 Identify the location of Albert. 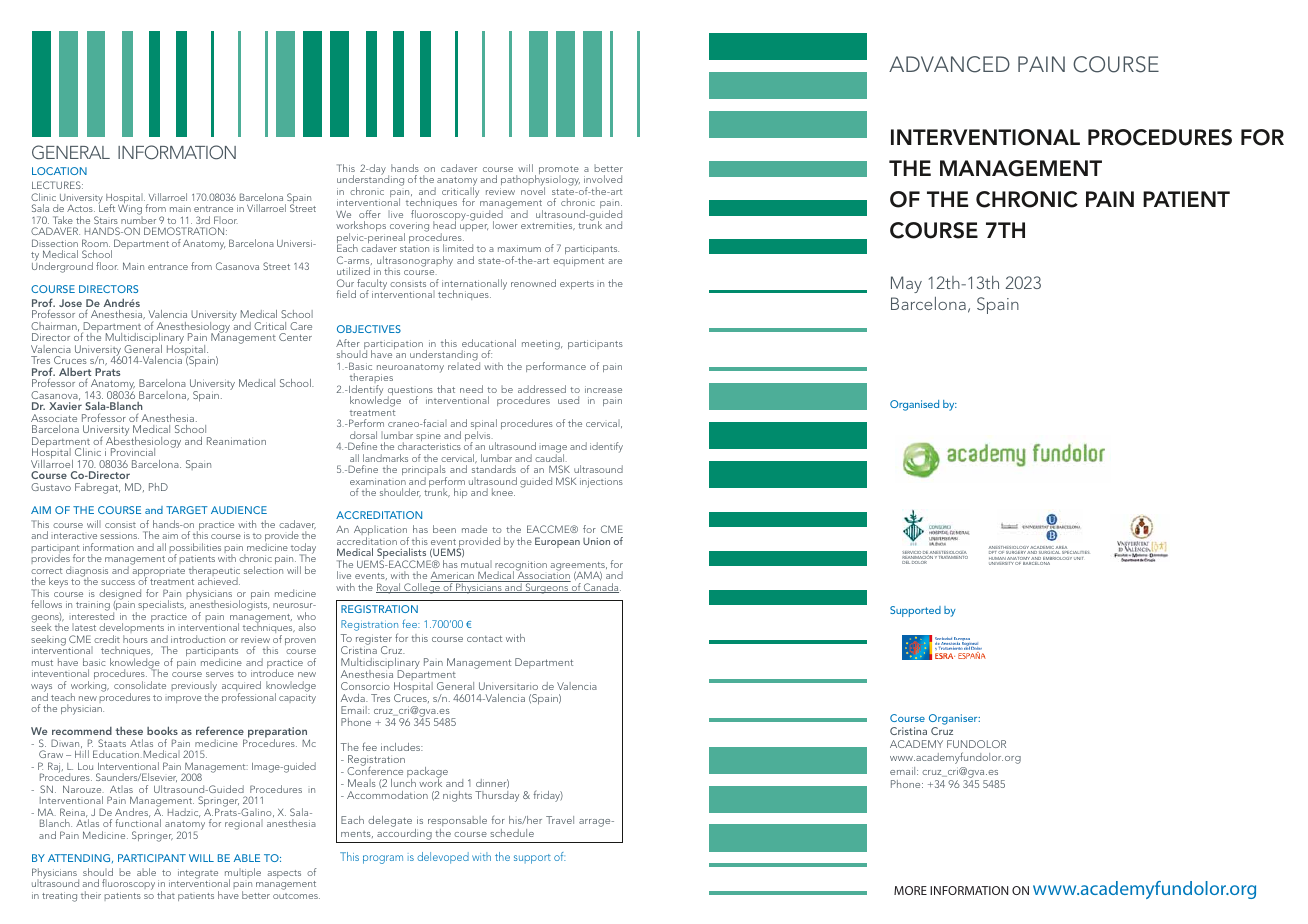
(75, 373).
